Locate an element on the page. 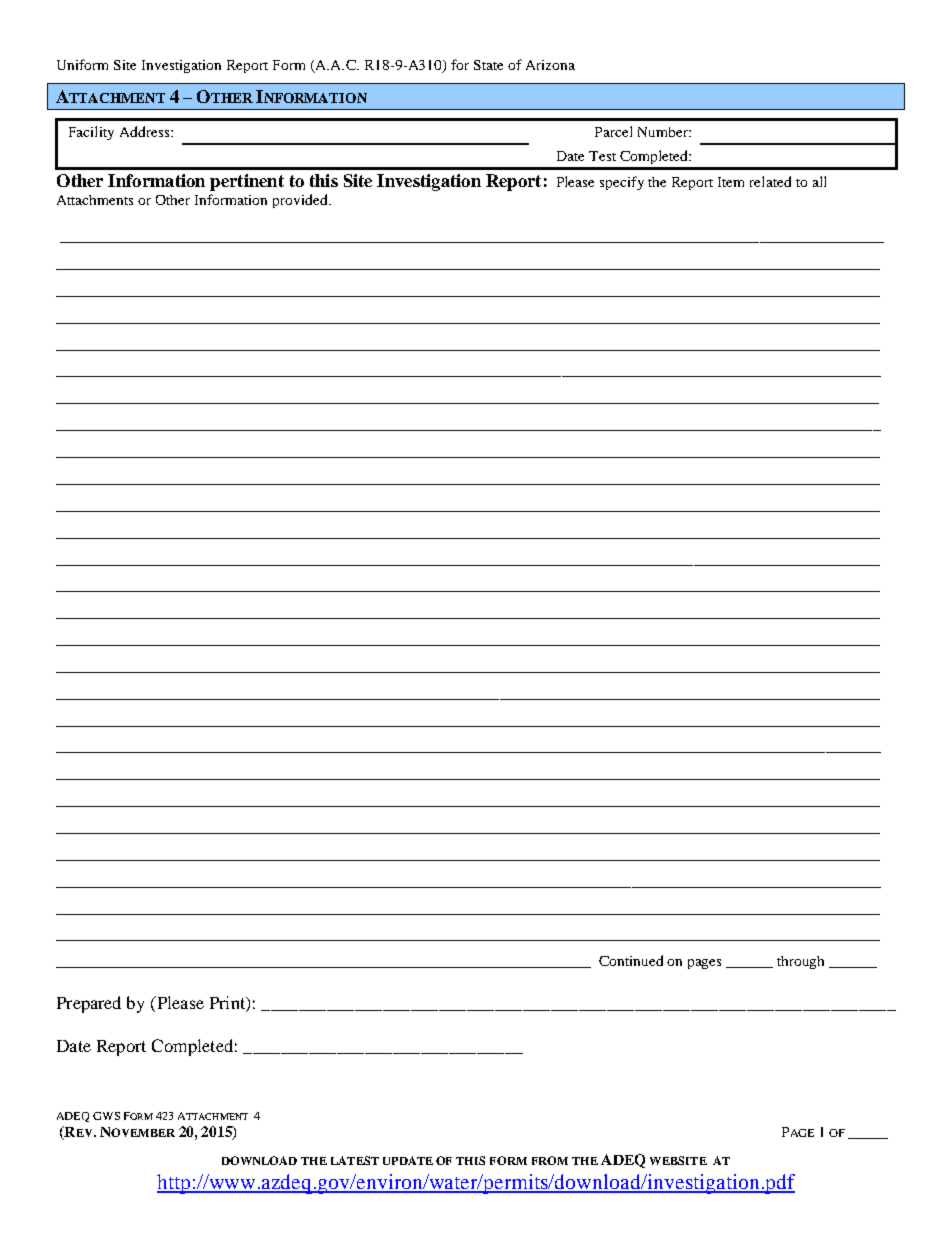 This page has width=952, height=1233. GWS is located at coordinates (106, 1116).
